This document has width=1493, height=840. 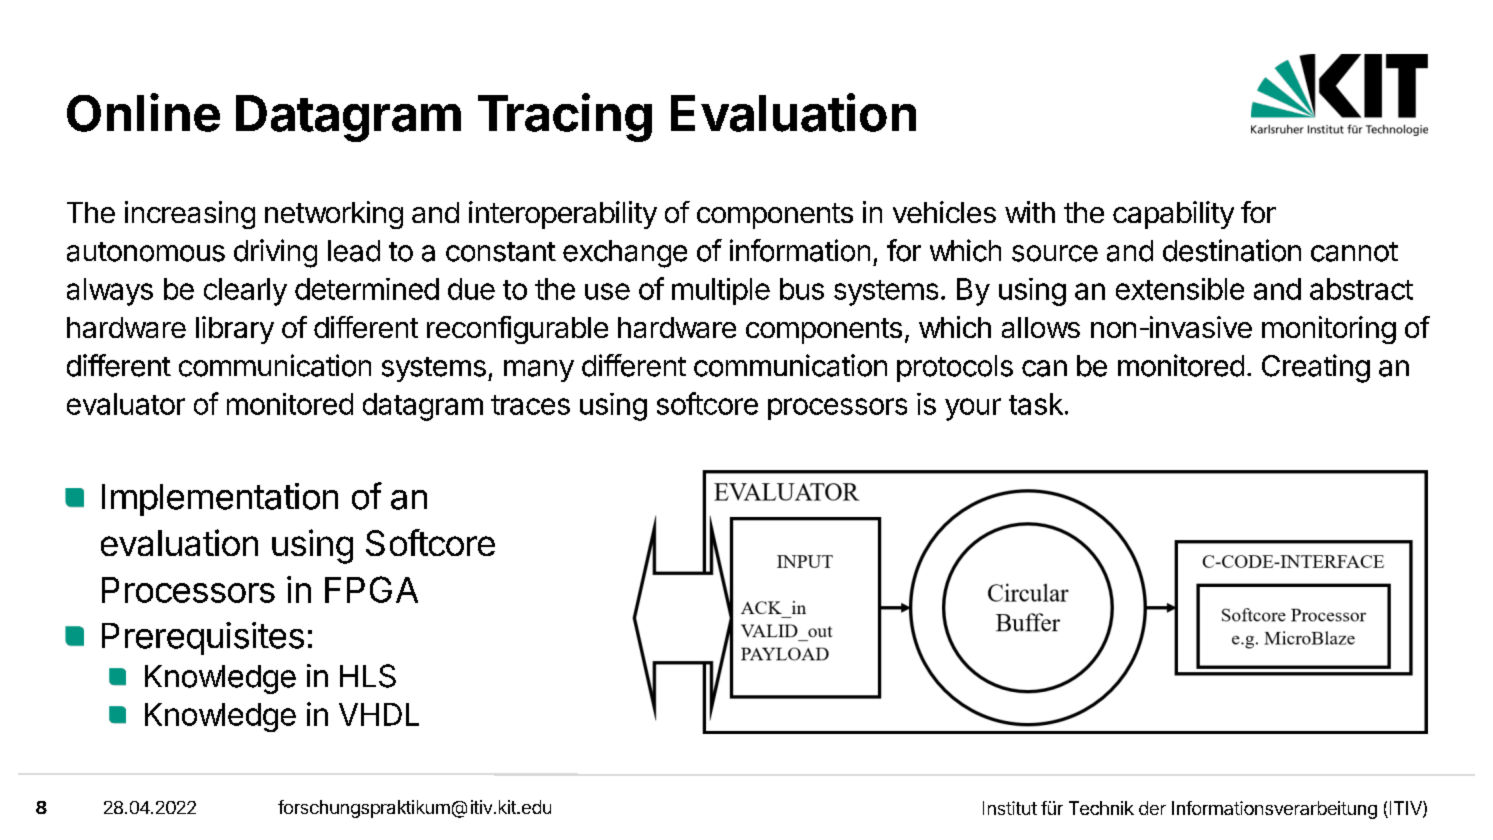 I want to click on extensible, so click(x=1180, y=289).
